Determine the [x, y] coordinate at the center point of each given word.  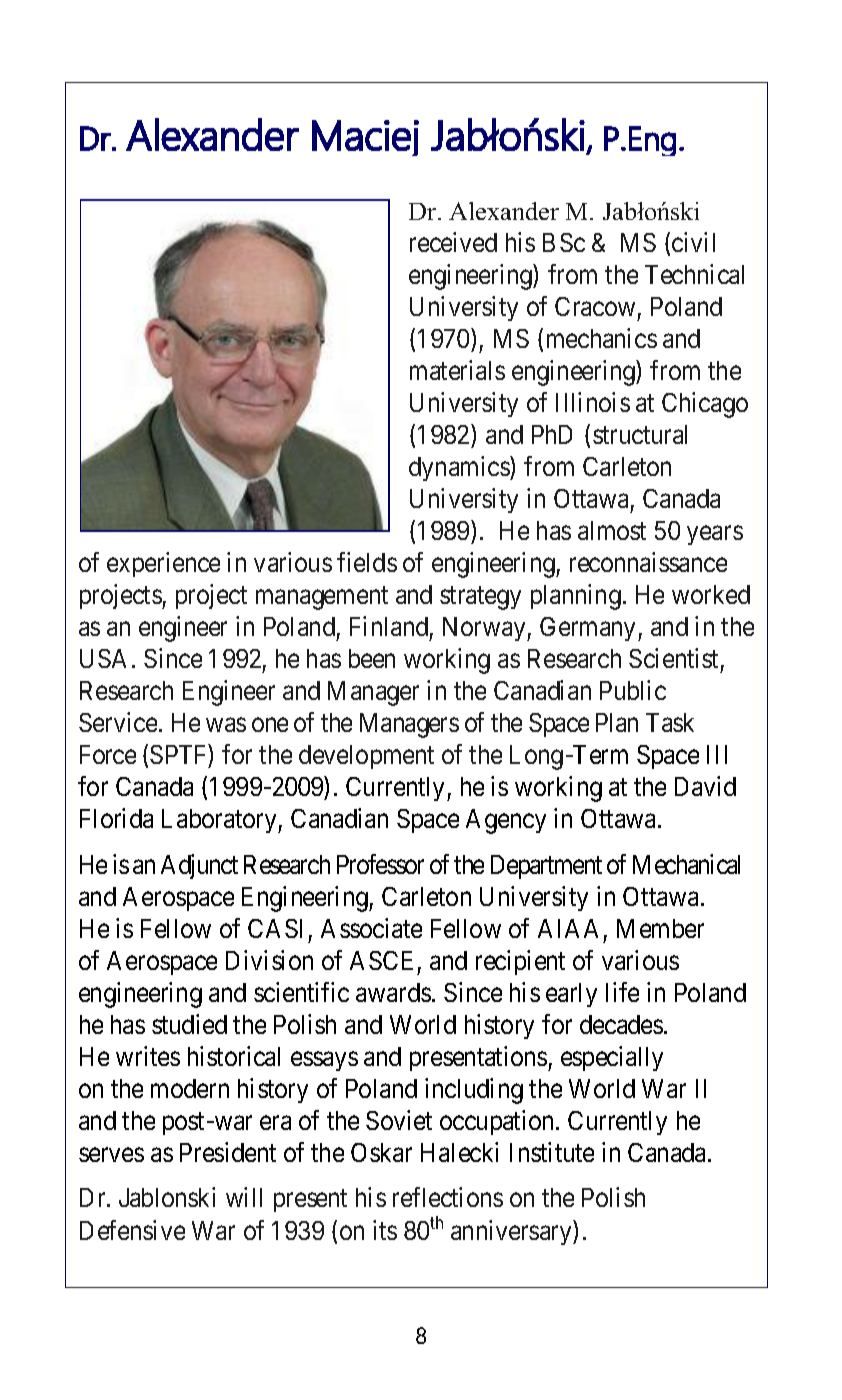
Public [633, 690]
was [226, 725]
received [453, 242]
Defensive [132, 1230]
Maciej [365, 138]
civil [693, 242]
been [372, 658]
